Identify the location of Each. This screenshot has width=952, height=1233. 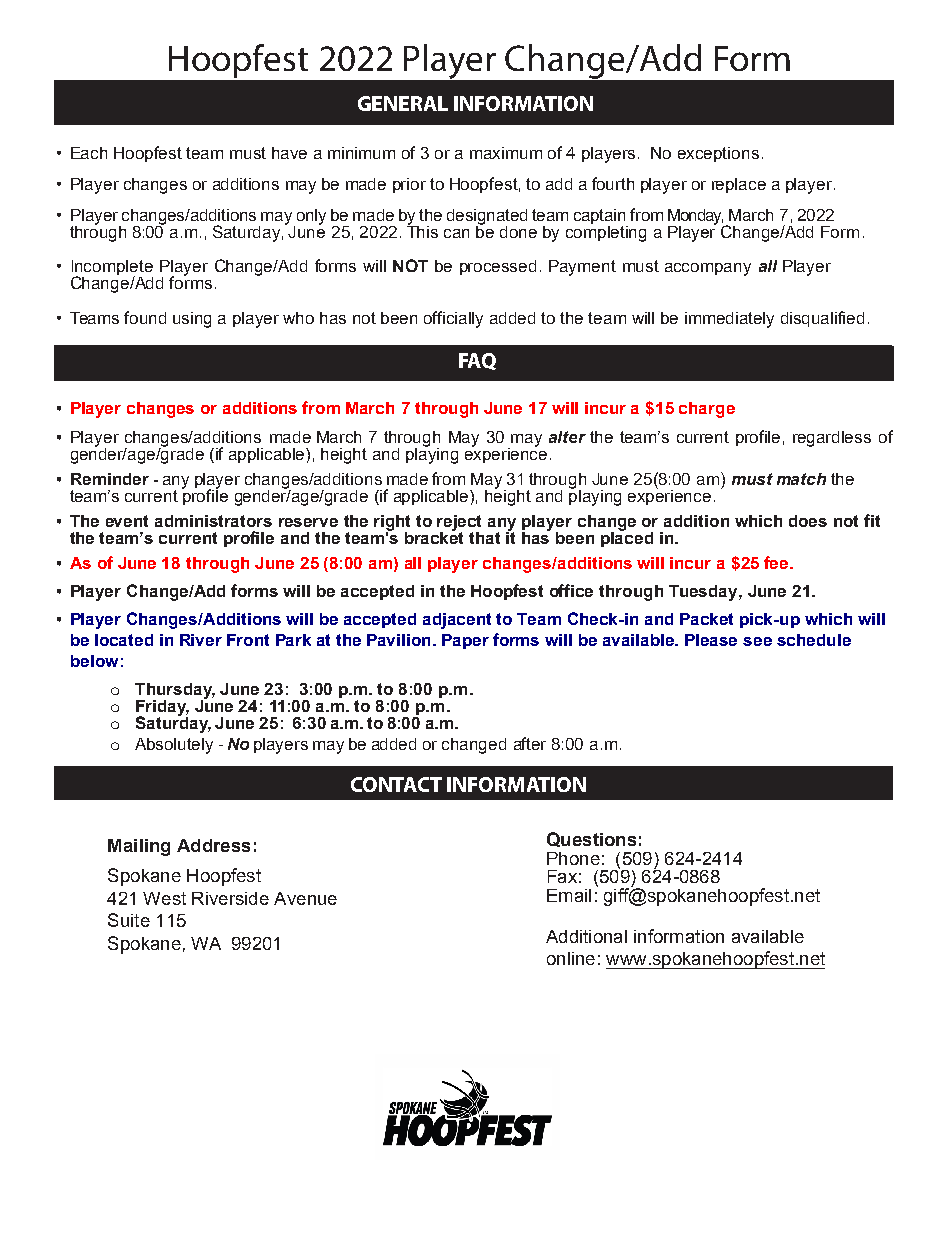
(89, 153).
